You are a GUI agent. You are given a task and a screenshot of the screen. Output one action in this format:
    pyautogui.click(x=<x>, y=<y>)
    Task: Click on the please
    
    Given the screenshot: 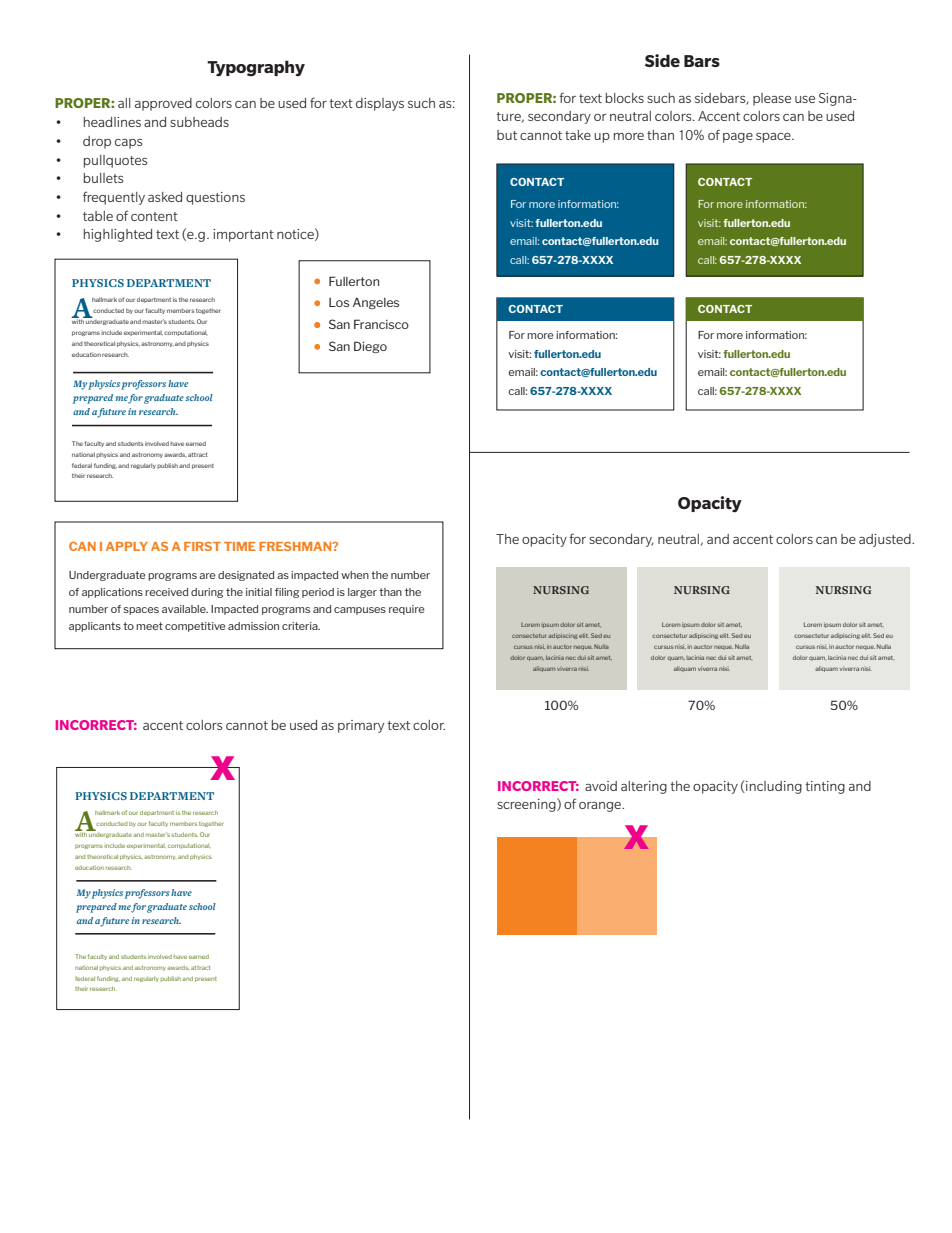 What is the action you would take?
    pyautogui.click(x=772, y=99)
